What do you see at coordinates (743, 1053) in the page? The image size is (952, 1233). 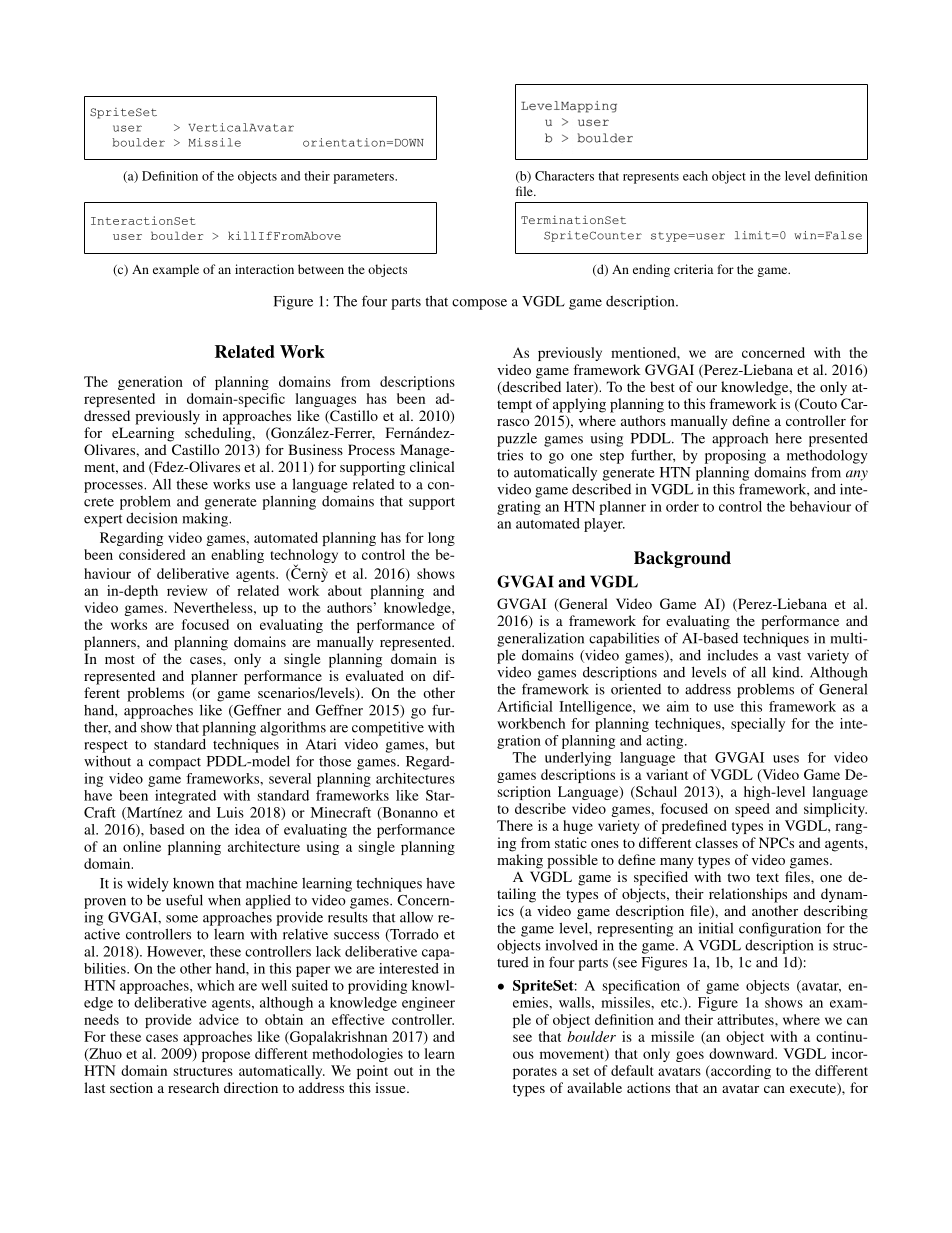 I see `downward` at bounding box center [743, 1053].
